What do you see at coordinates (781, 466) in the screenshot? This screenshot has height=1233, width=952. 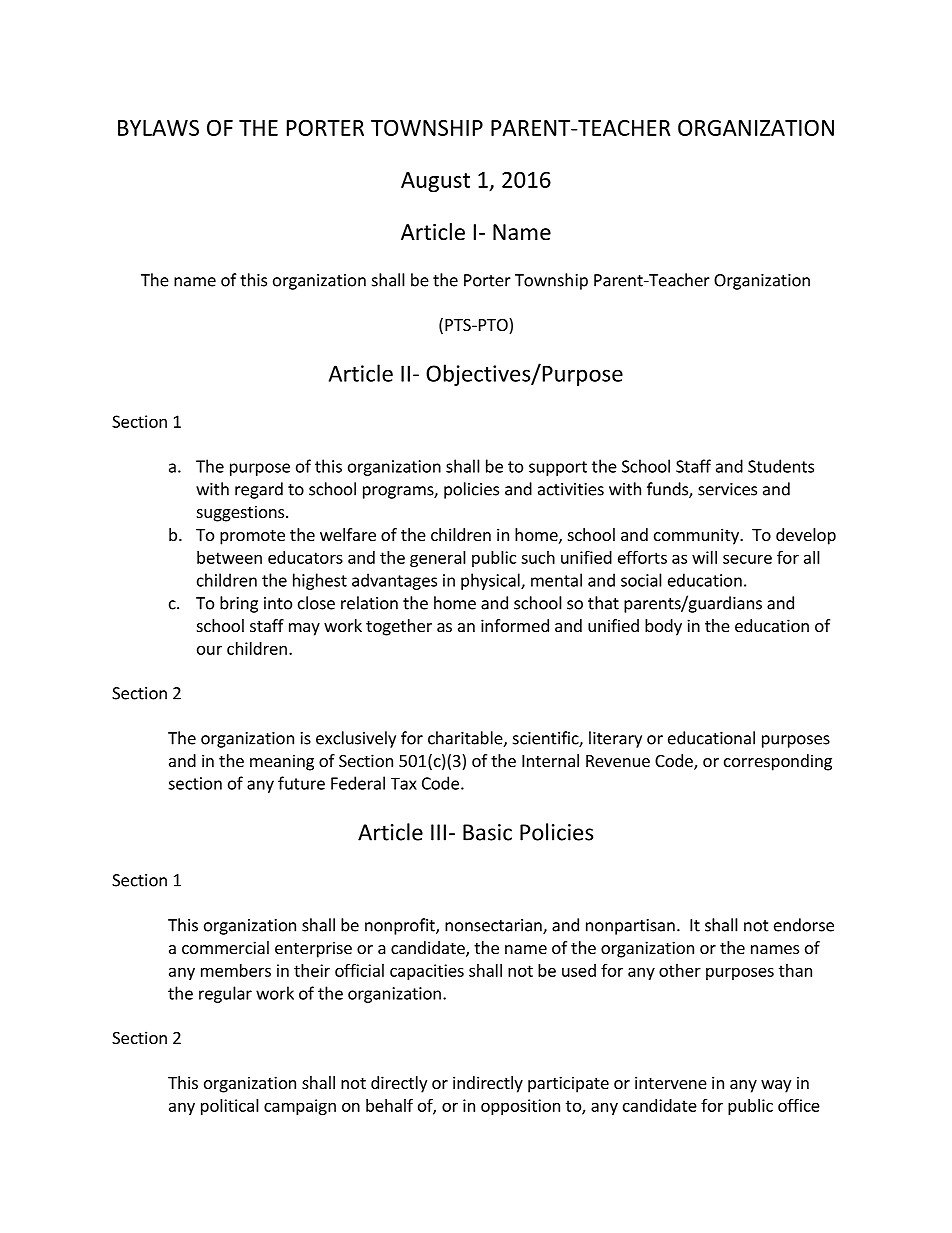 I see `Students` at bounding box center [781, 466].
